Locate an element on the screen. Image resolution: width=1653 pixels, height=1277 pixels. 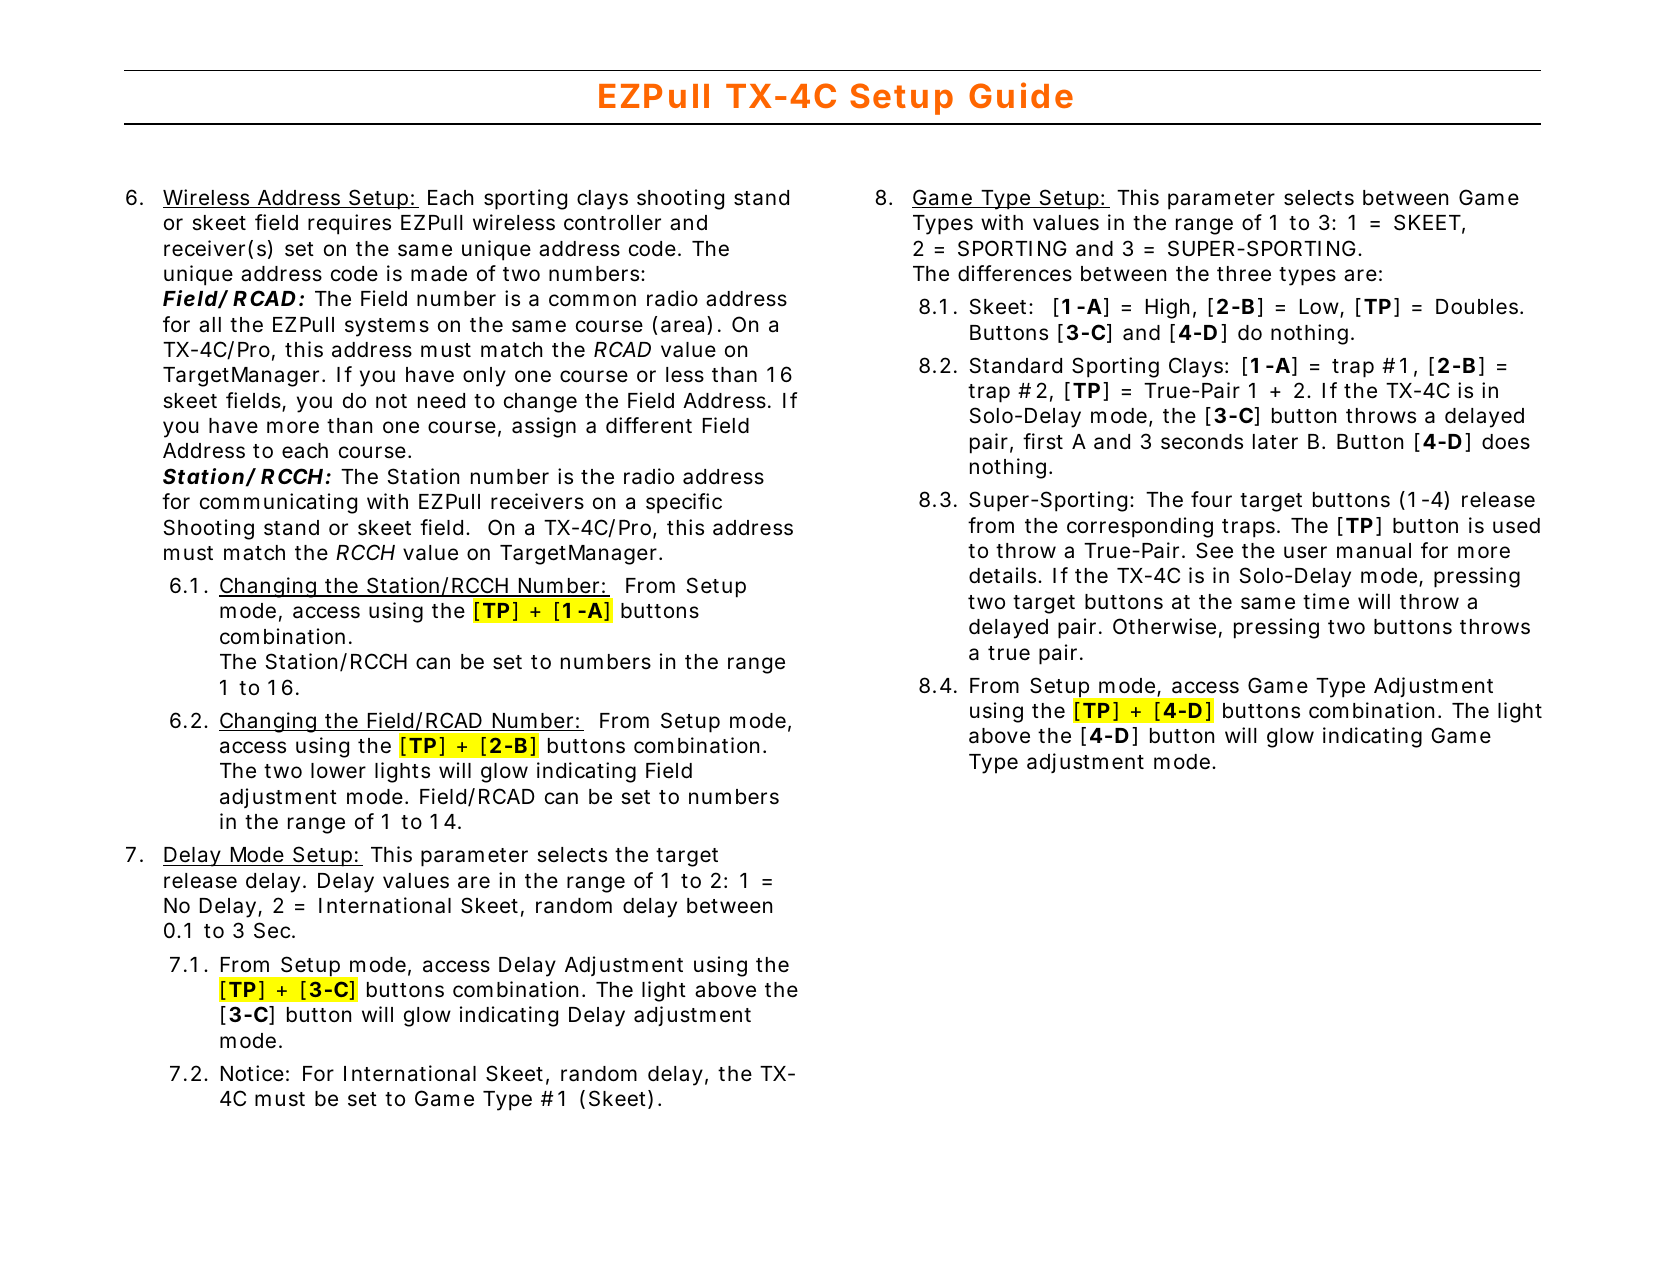
first is located at coordinates (1043, 441).
